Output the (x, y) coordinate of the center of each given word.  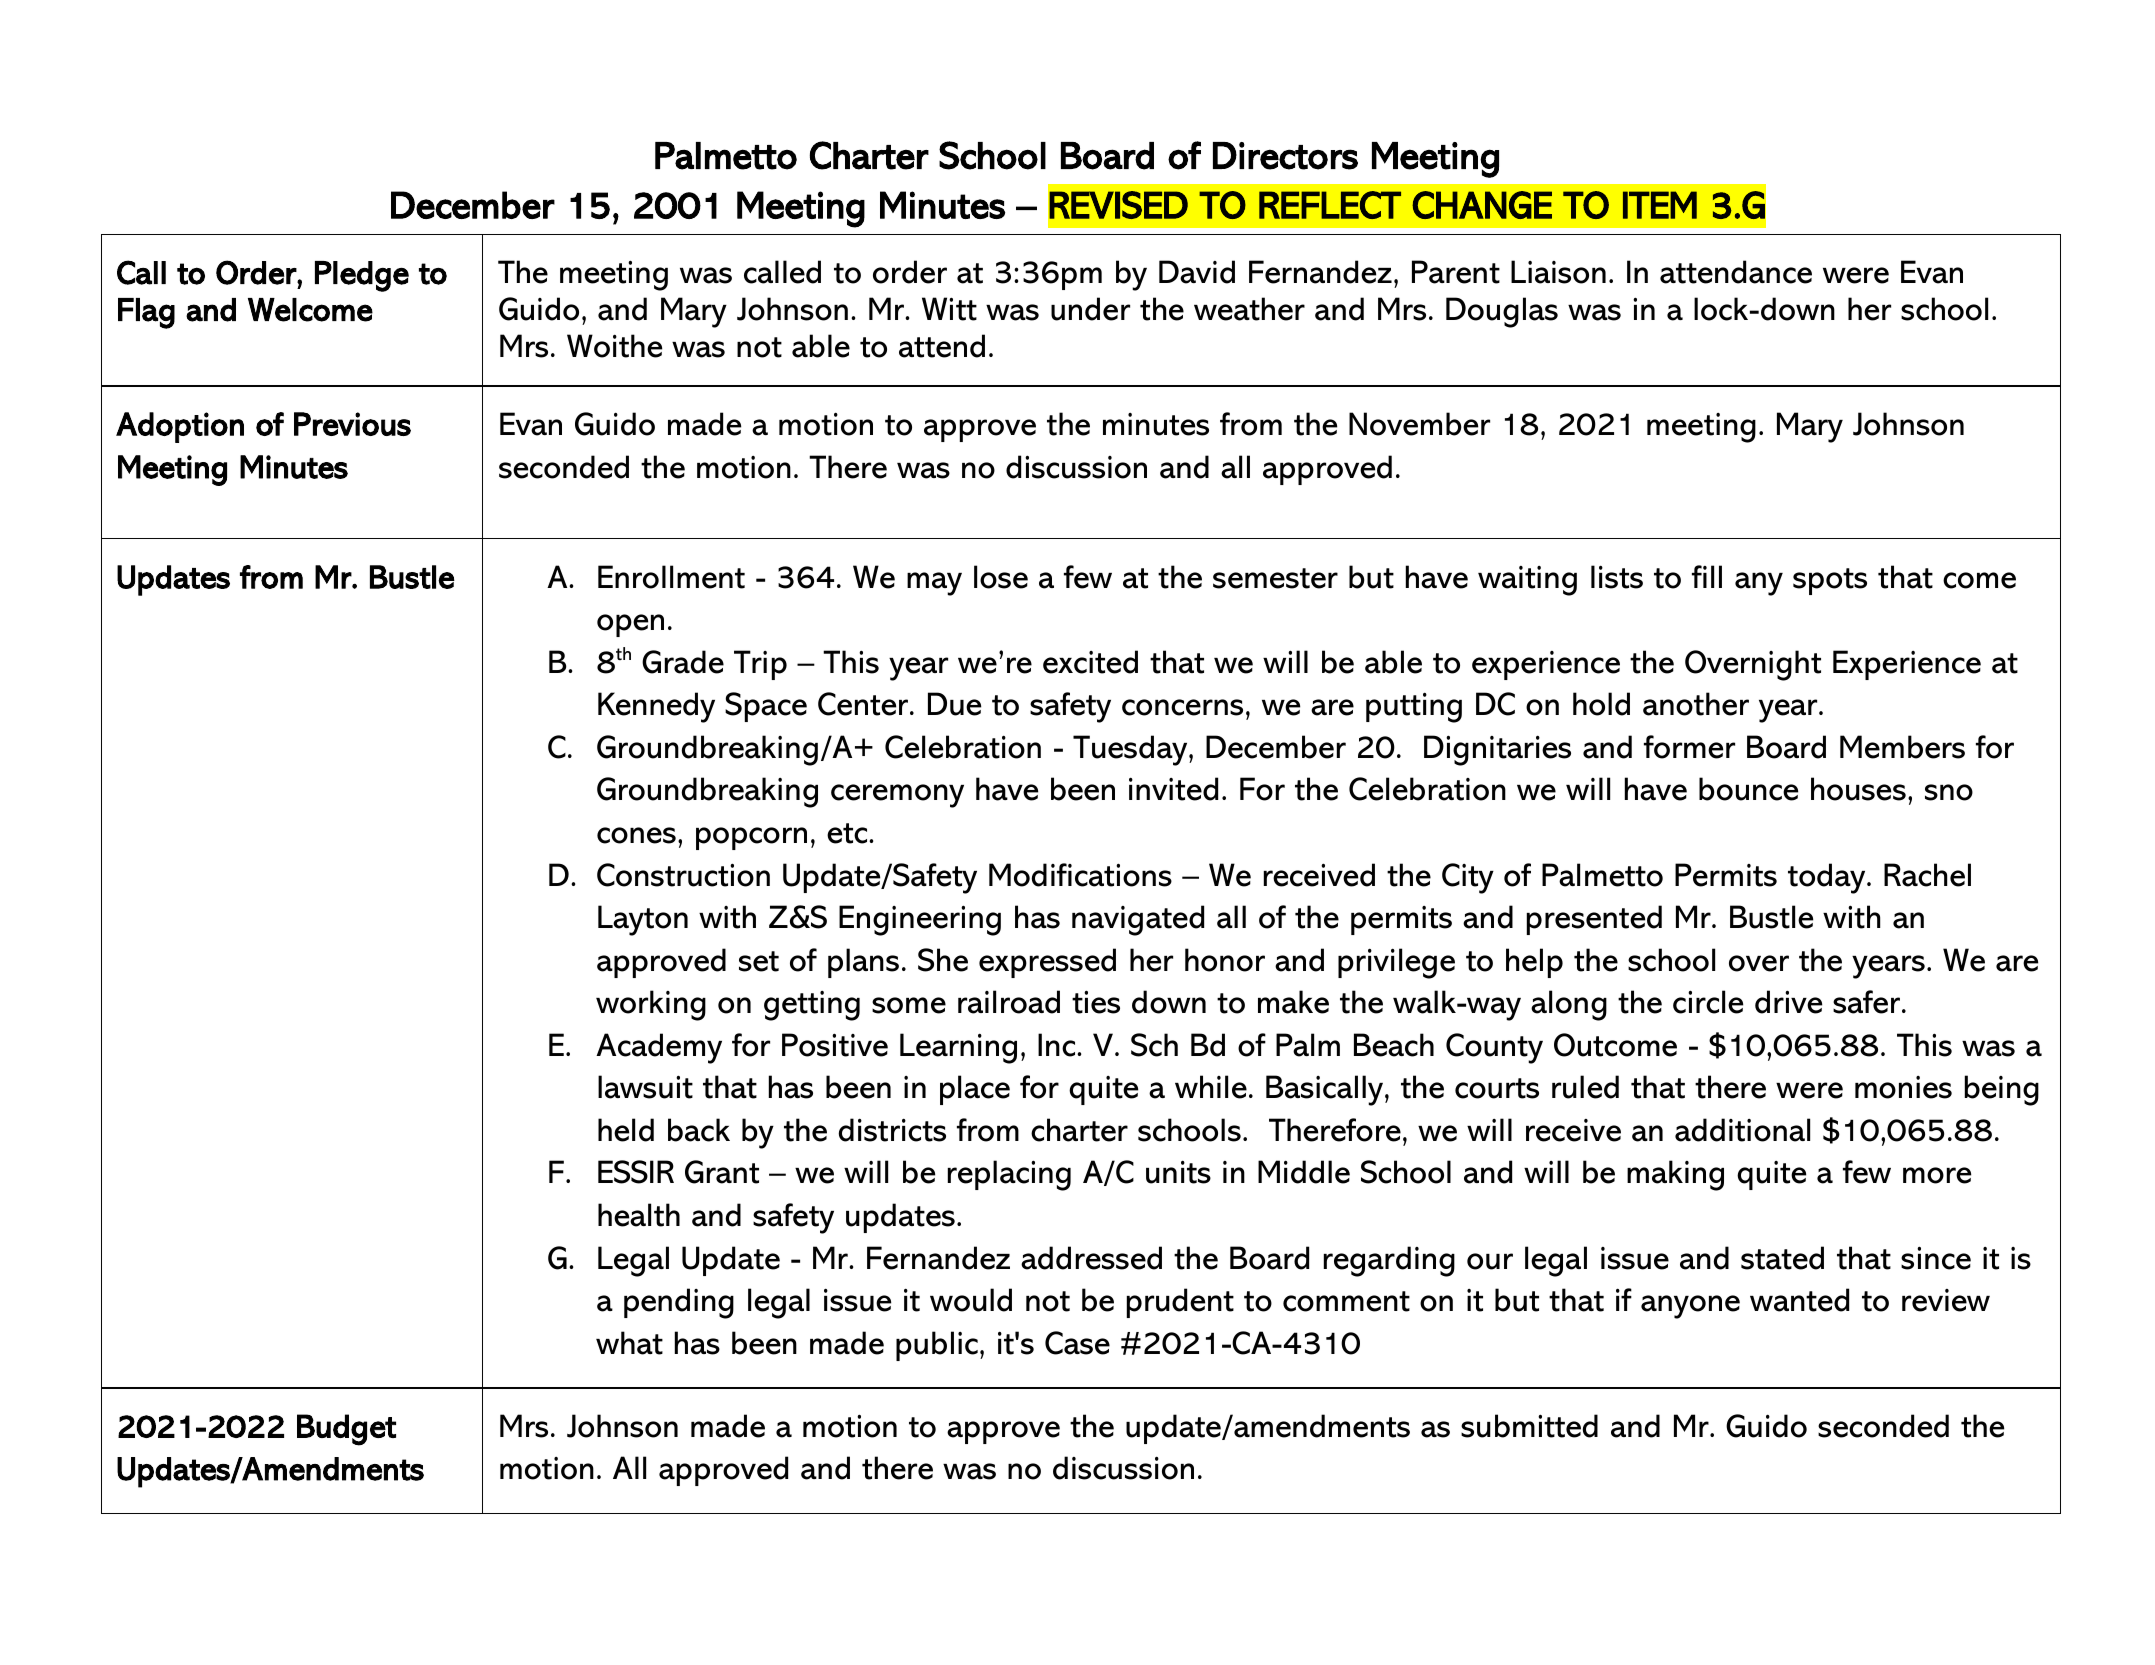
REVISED (1118, 205)
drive (1788, 1002)
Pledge (362, 276)
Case (1077, 1343)
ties (1096, 1002)
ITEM (1660, 205)
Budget (346, 1430)
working (651, 1005)
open (630, 625)
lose (1001, 577)
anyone (1690, 1307)
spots (1830, 581)
